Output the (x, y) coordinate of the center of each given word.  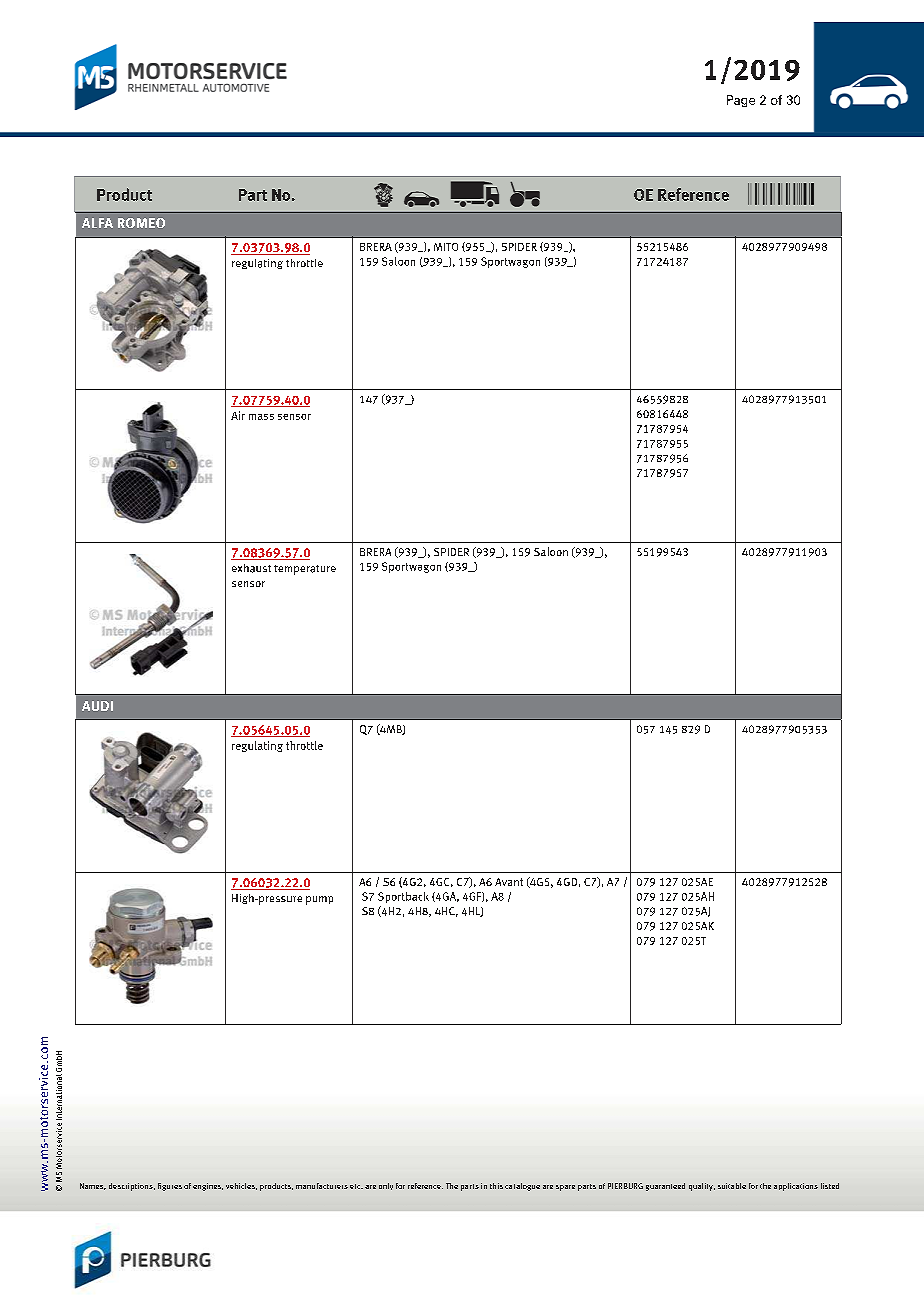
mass (261, 417)
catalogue (522, 1187)
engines (208, 1187)
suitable (732, 1186)
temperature (305, 570)
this (496, 1186)
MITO (446, 247)
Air (238, 415)
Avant (509, 882)
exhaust (251, 568)
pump (319, 900)
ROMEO (141, 223)
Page (741, 101)
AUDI (97, 706)
